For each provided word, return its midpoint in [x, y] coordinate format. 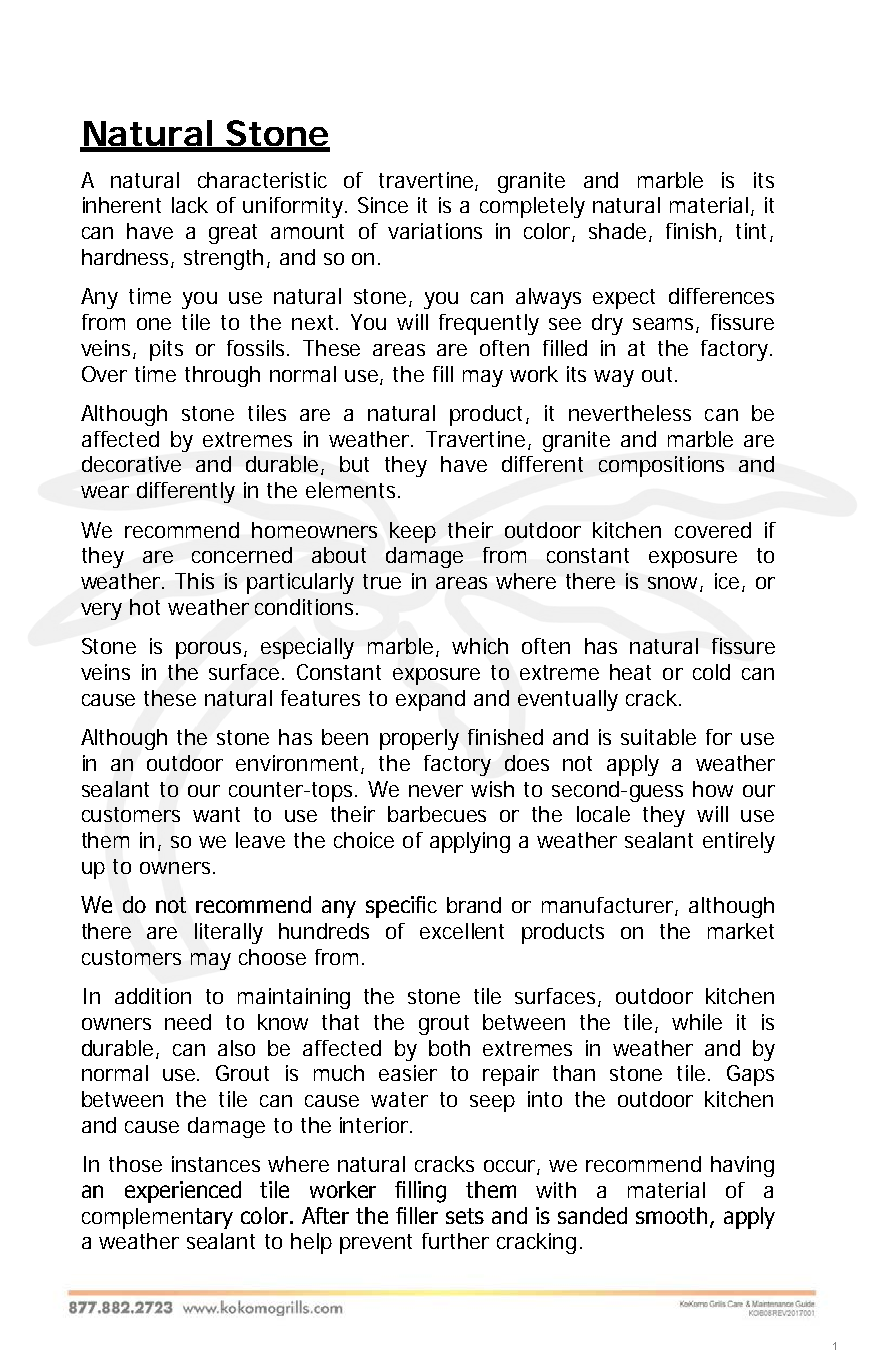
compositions [661, 466]
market [741, 931]
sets [465, 1216]
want [216, 814]
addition [153, 996]
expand [430, 700]
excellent [462, 931]
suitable [658, 737]
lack [190, 205]
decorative [131, 464]
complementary [157, 1218]
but [354, 464]
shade [619, 232]
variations [435, 231]
